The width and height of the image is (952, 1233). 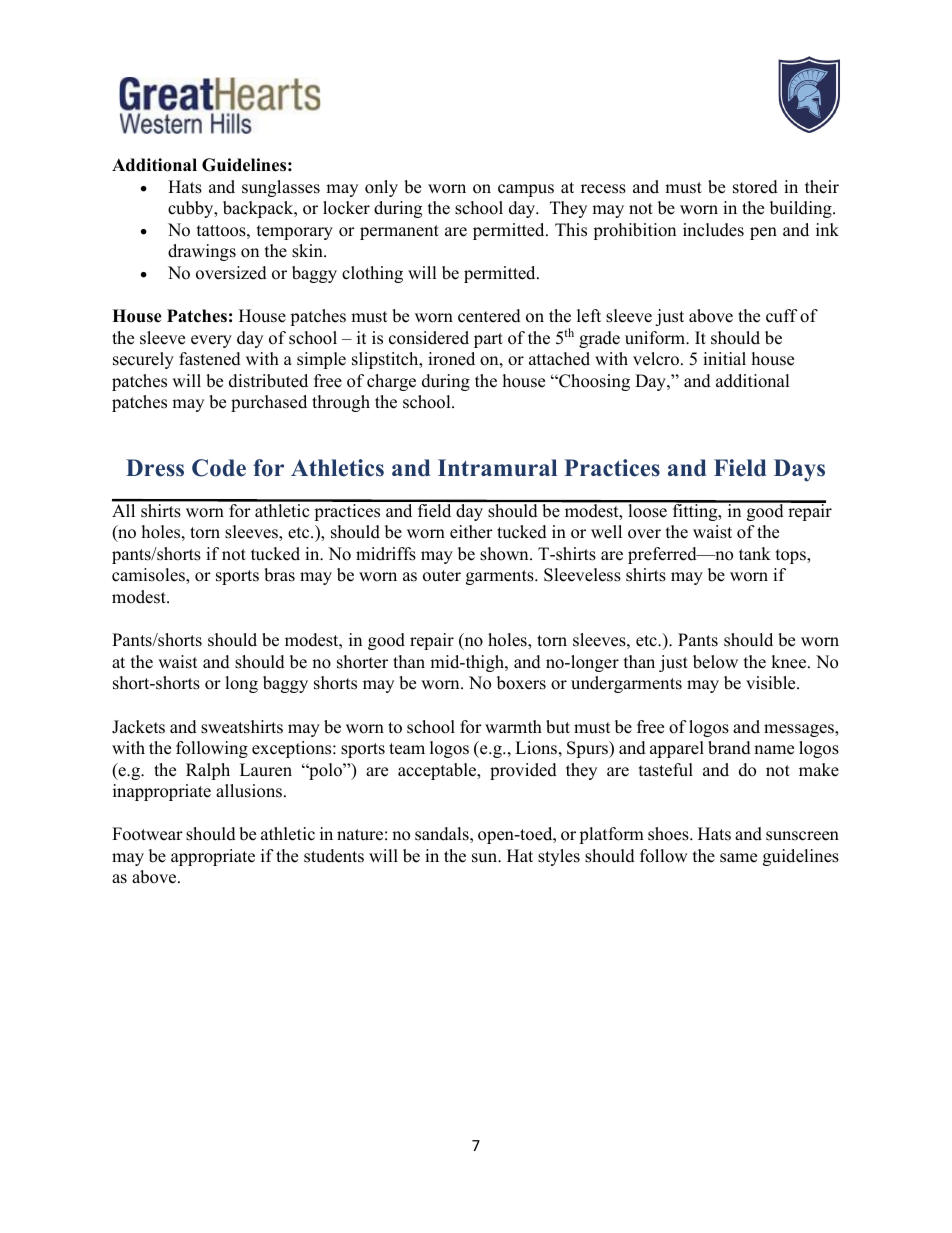 What do you see at coordinates (471, 532) in the image?
I see `either` at bounding box center [471, 532].
